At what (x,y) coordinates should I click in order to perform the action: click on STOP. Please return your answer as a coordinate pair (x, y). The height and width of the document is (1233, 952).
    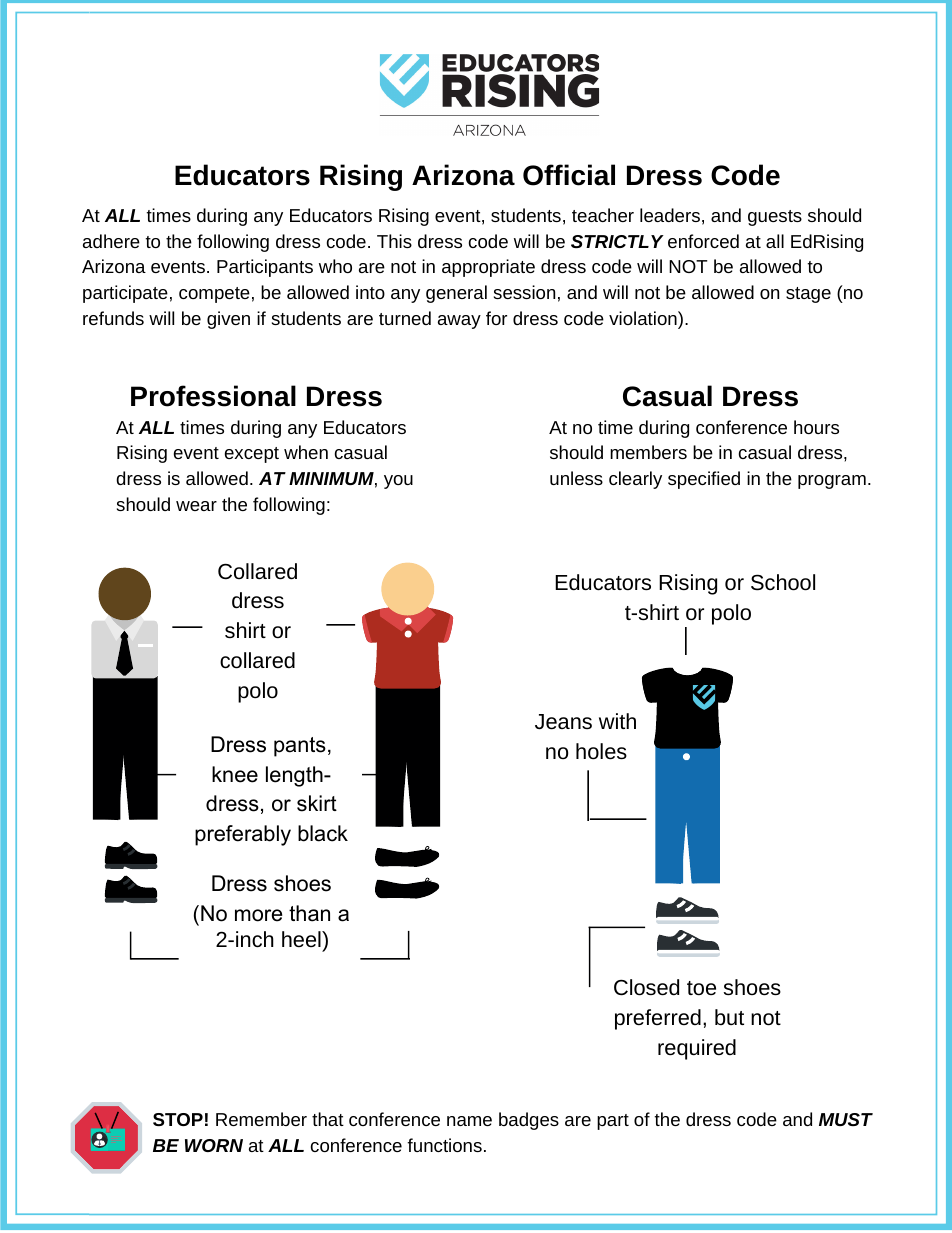
    Looking at the image, I should click on (178, 1119).
